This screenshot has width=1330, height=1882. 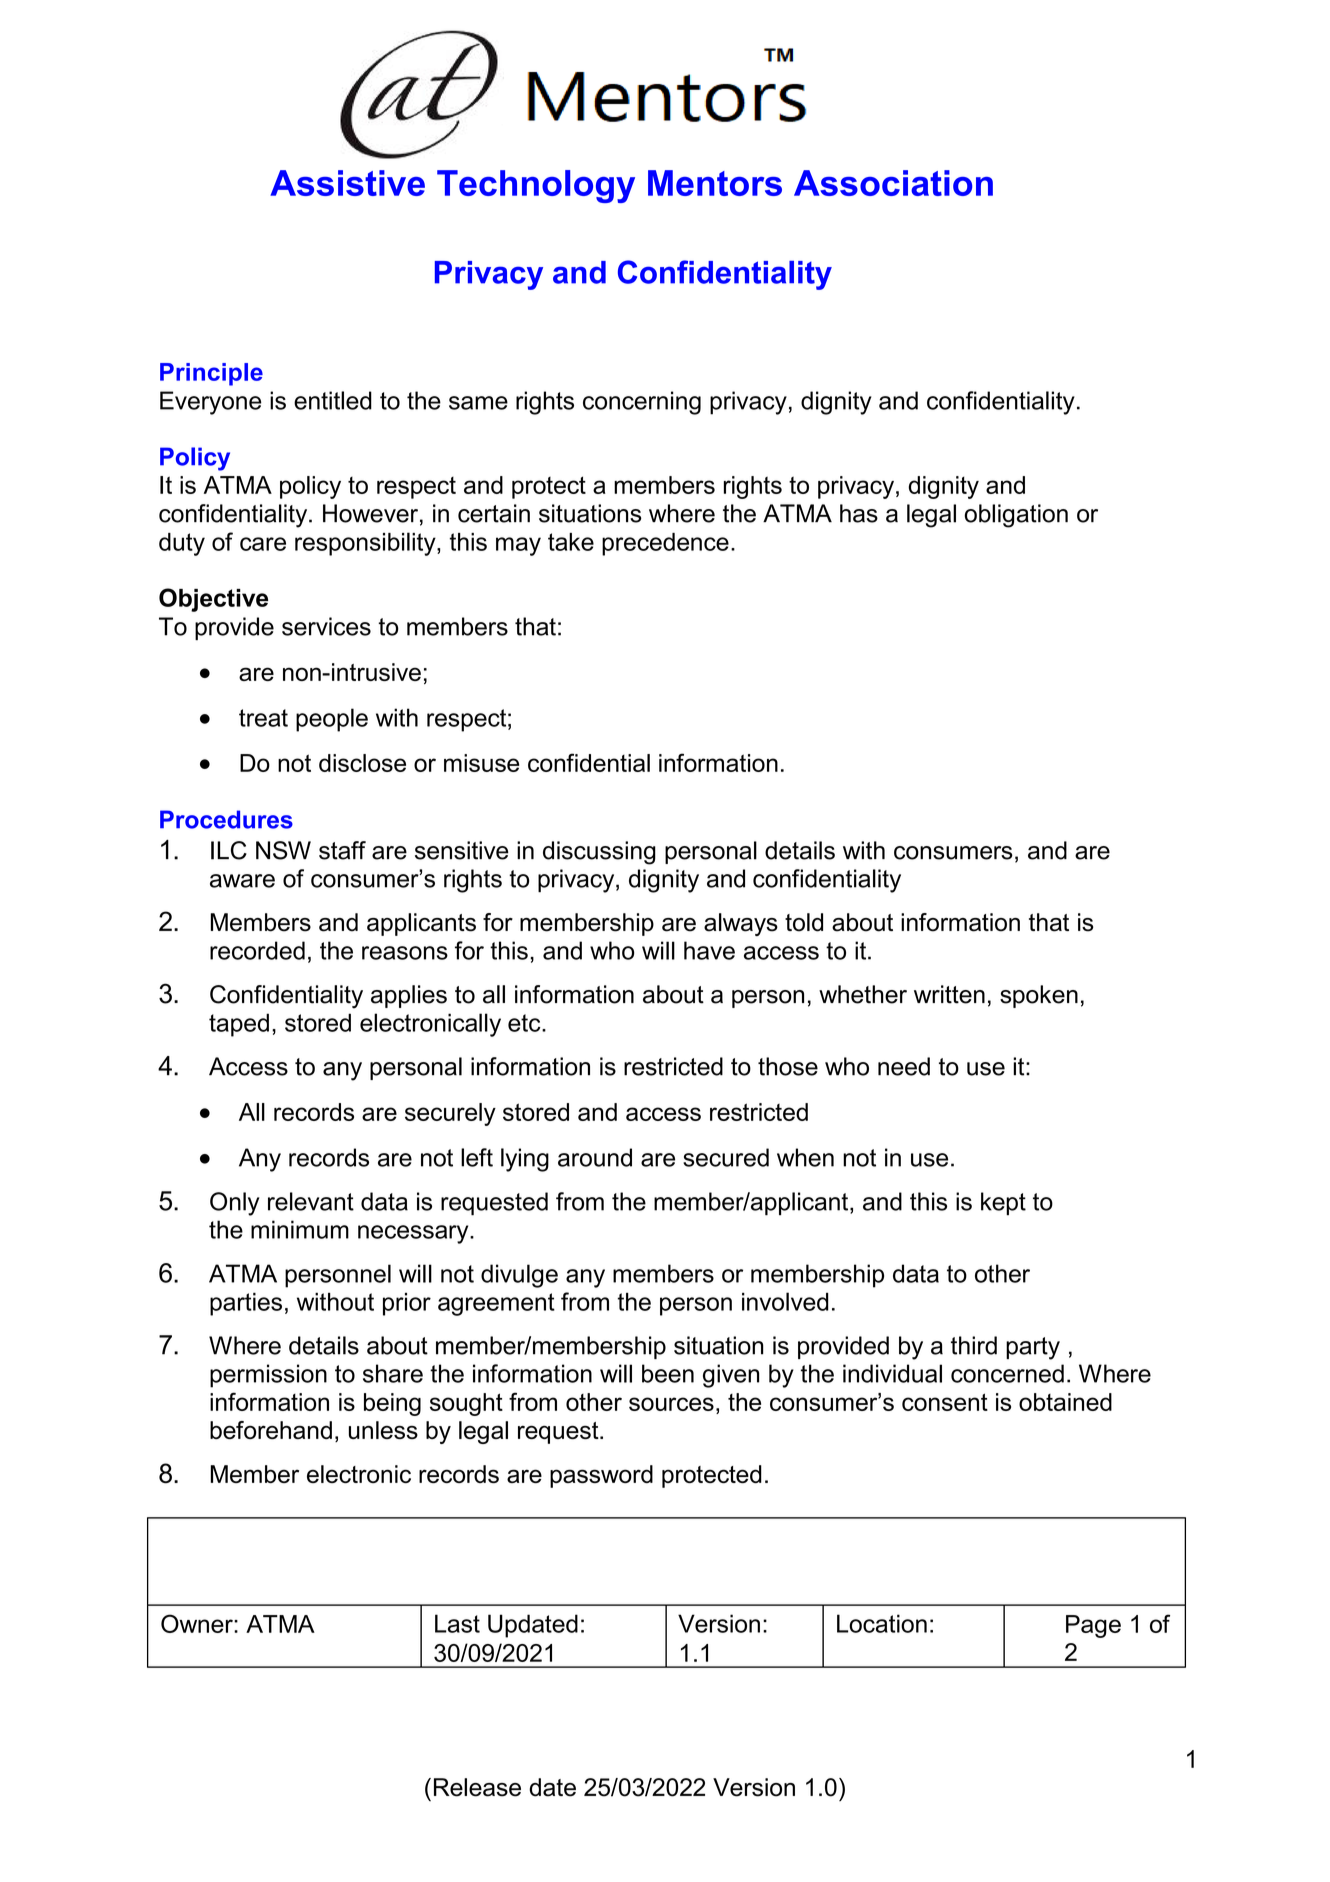 I want to click on have, so click(x=709, y=950).
